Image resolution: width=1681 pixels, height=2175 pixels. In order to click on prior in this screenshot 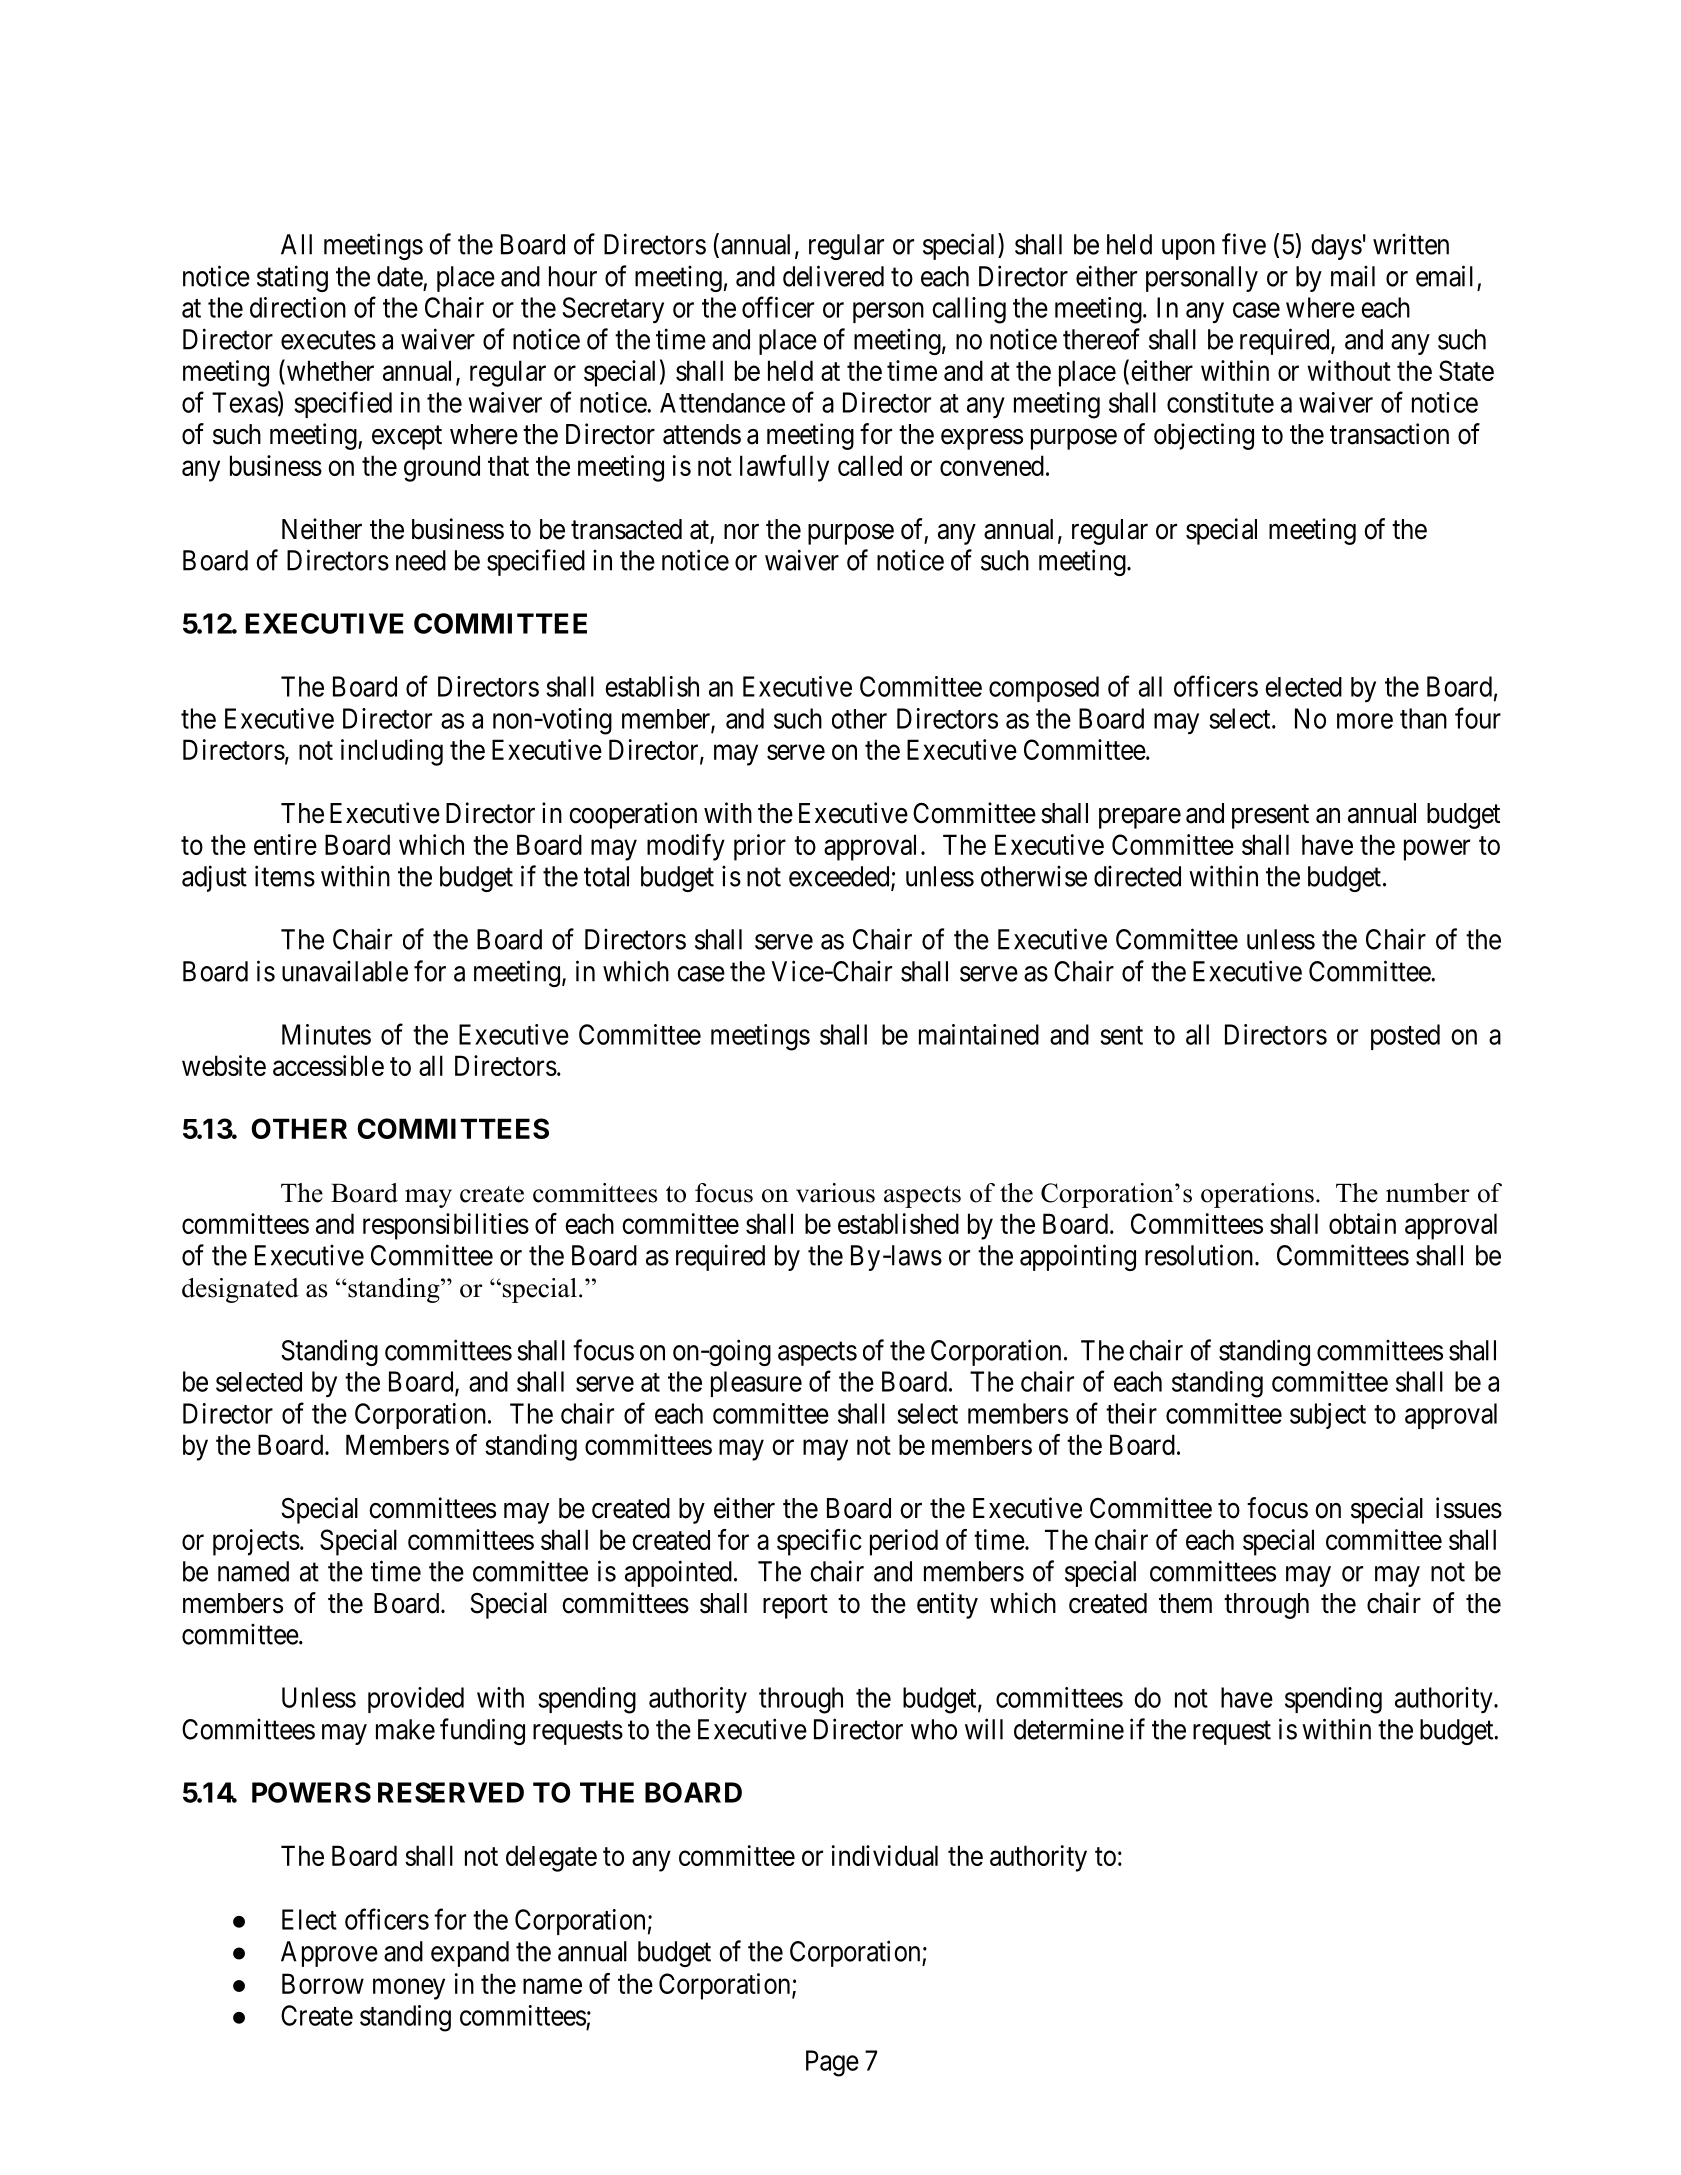, I will do `click(760, 847)`.
